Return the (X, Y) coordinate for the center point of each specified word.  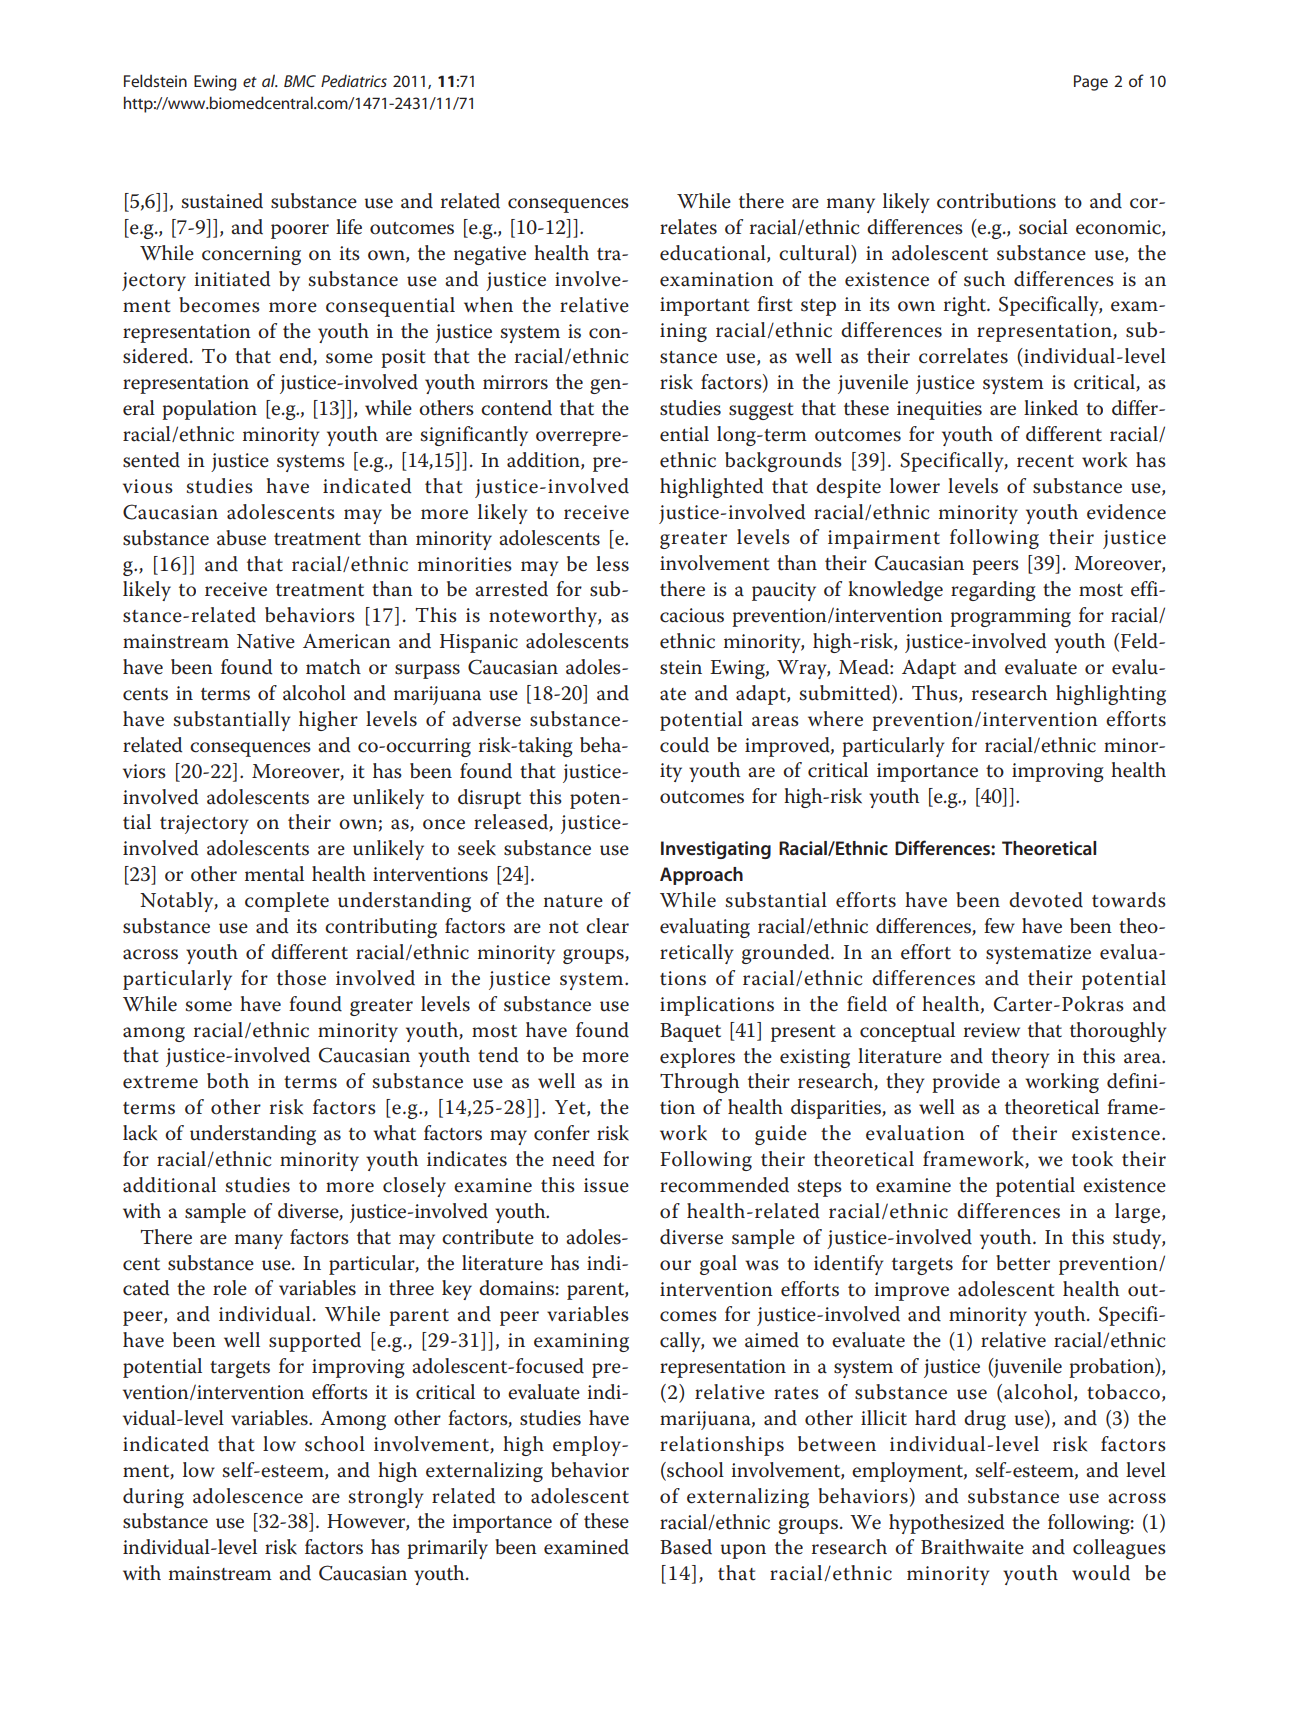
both (228, 1081)
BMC (300, 81)
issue (606, 1185)
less (612, 564)
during (153, 1498)
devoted (1046, 900)
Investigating (716, 850)
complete (287, 902)
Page (1091, 83)
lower (915, 486)
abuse (241, 538)
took (1092, 1159)
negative (490, 255)
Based (686, 1547)
